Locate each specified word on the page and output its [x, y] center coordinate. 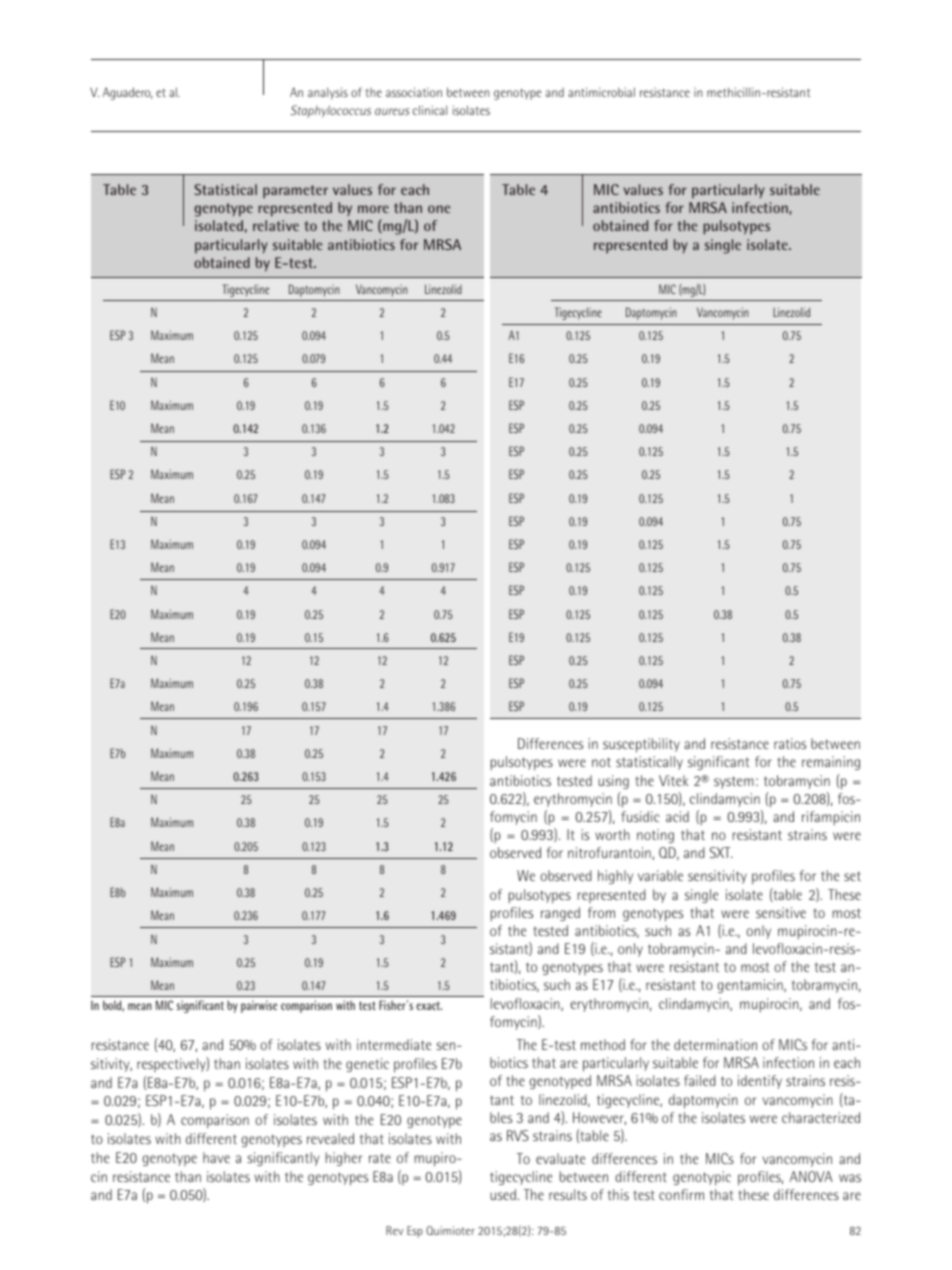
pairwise [259, 1006]
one [439, 209]
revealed [330, 1138]
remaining [831, 763]
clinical [430, 110]
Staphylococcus [330, 111]
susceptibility [641, 745]
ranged [560, 914]
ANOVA [811, 1176]
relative [276, 225]
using [613, 782]
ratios [790, 743]
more [373, 209]
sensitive [781, 912]
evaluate [560, 1158]
